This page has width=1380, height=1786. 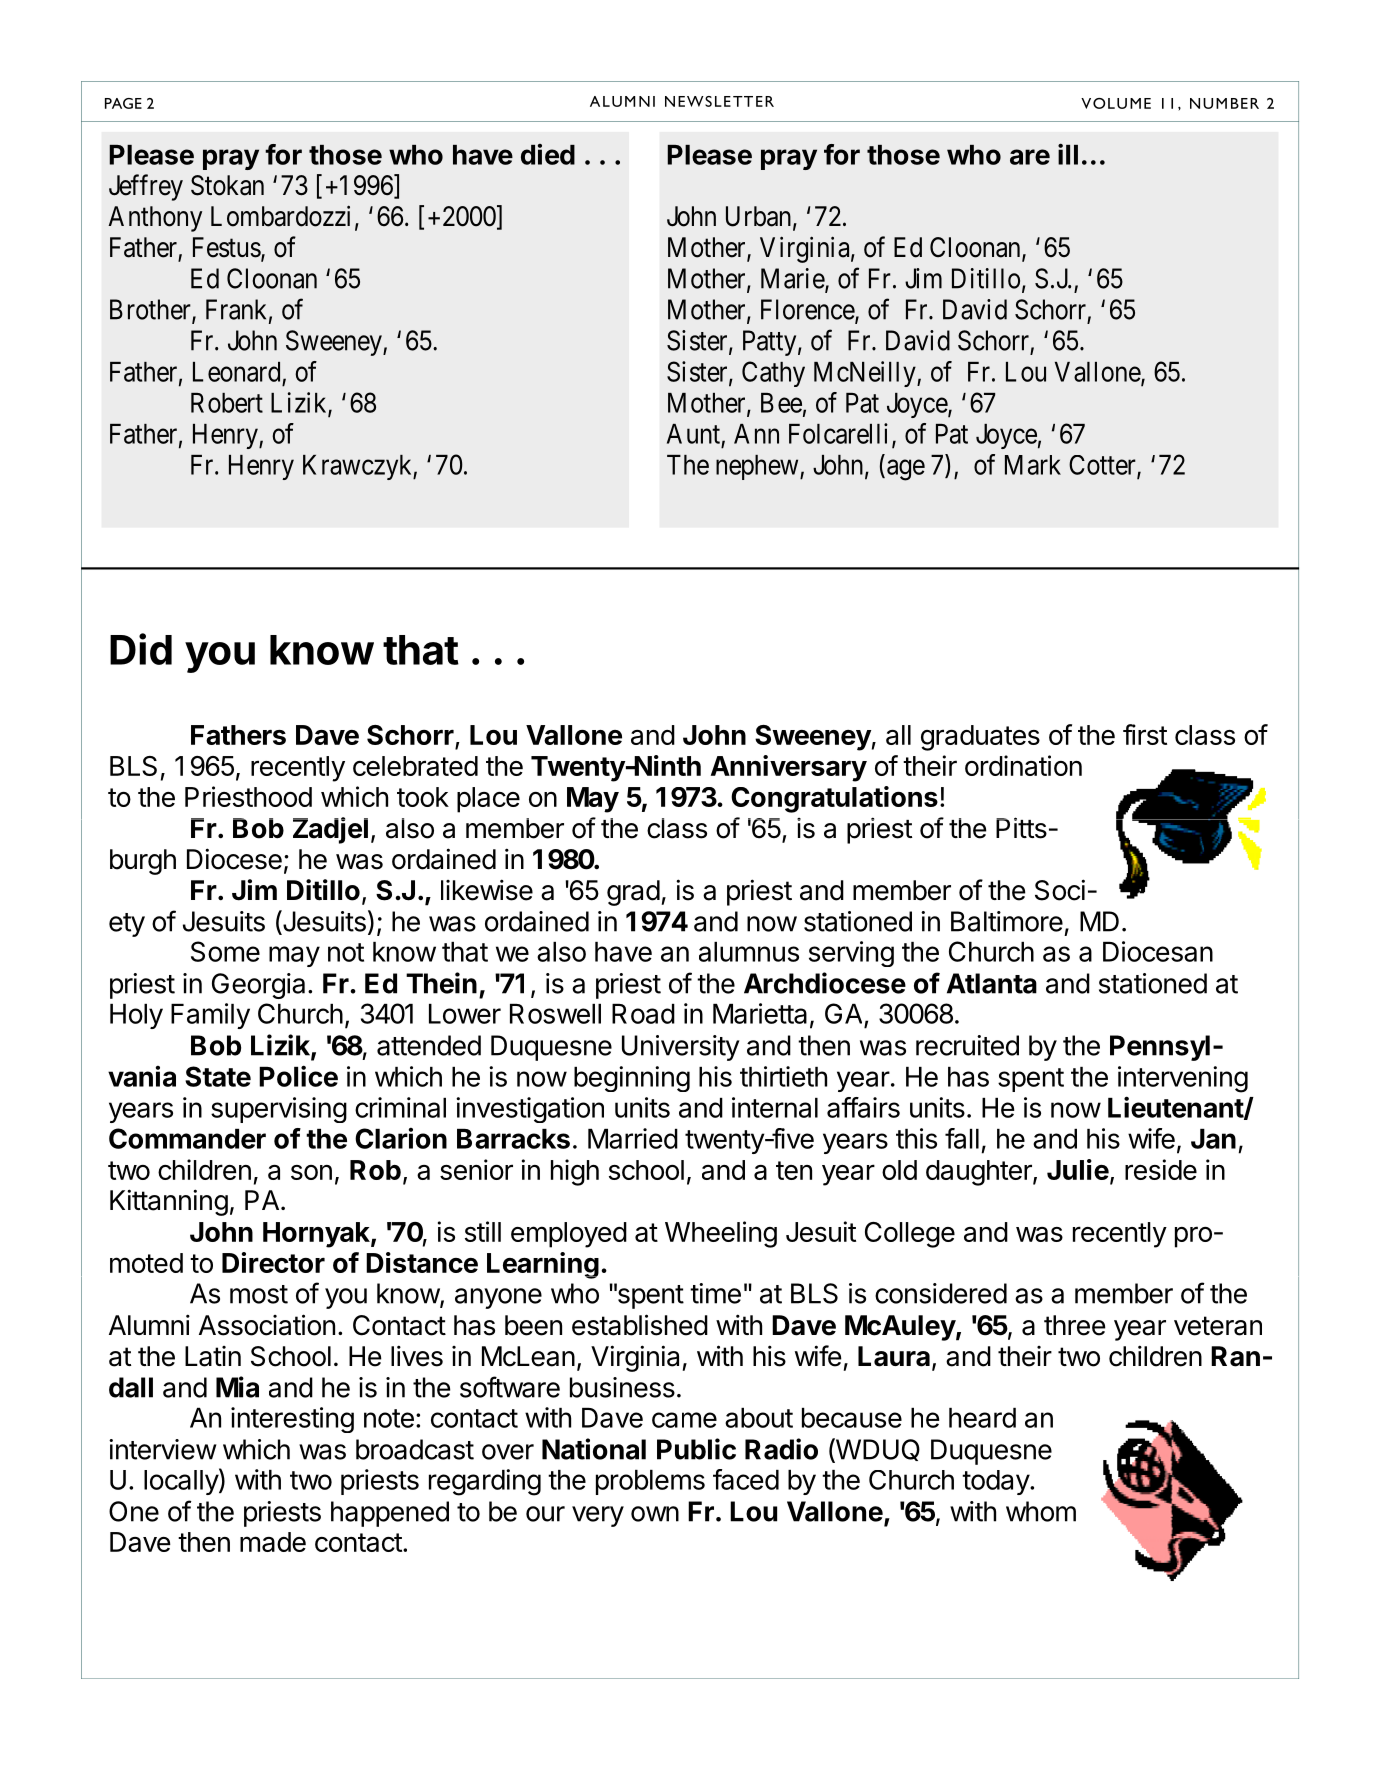 What do you see at coordinates (273, 1262) in the page?
I see `Director` at bounding box center [273, 1262].
